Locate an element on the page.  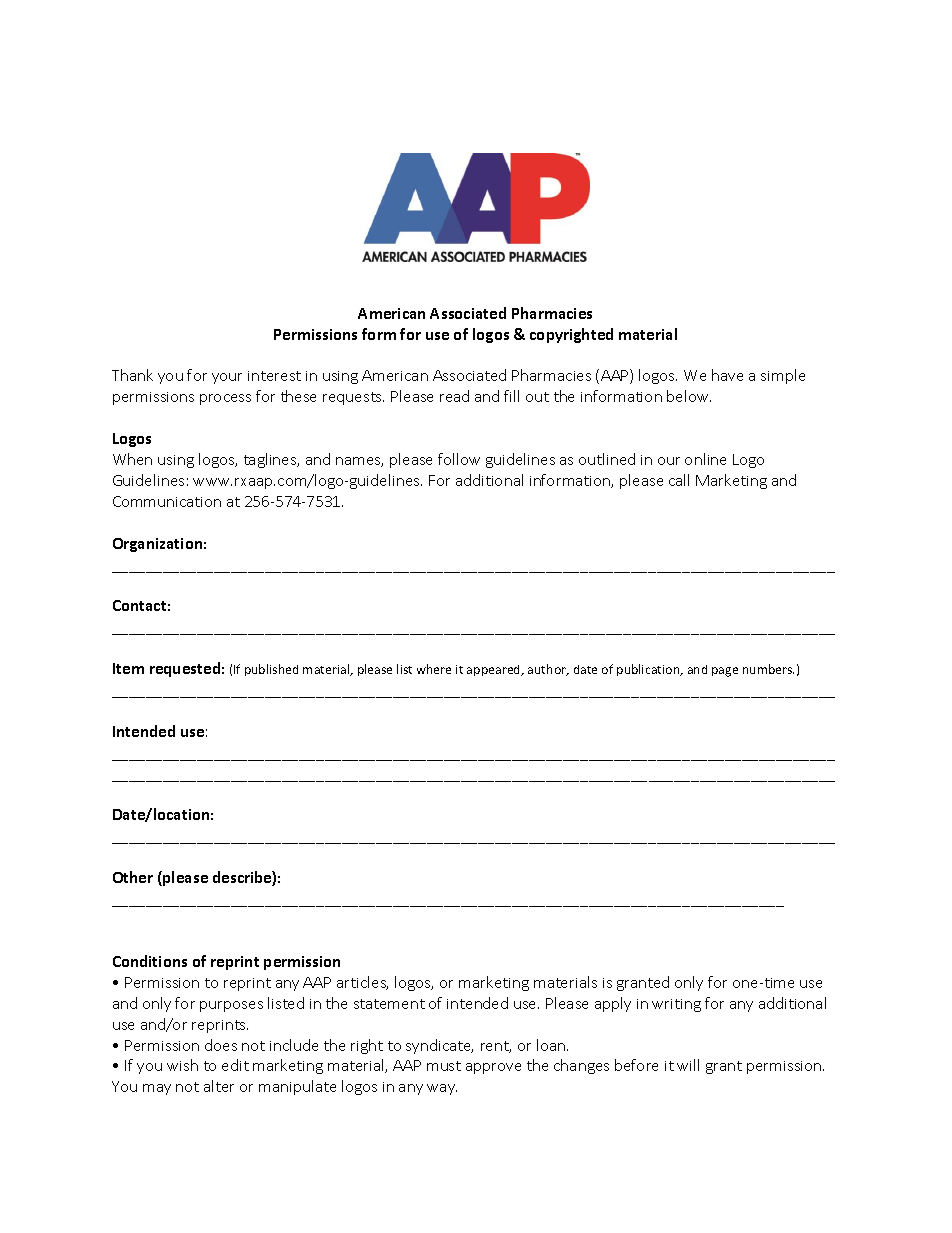
Communication is located at coordinates (167, 501).
